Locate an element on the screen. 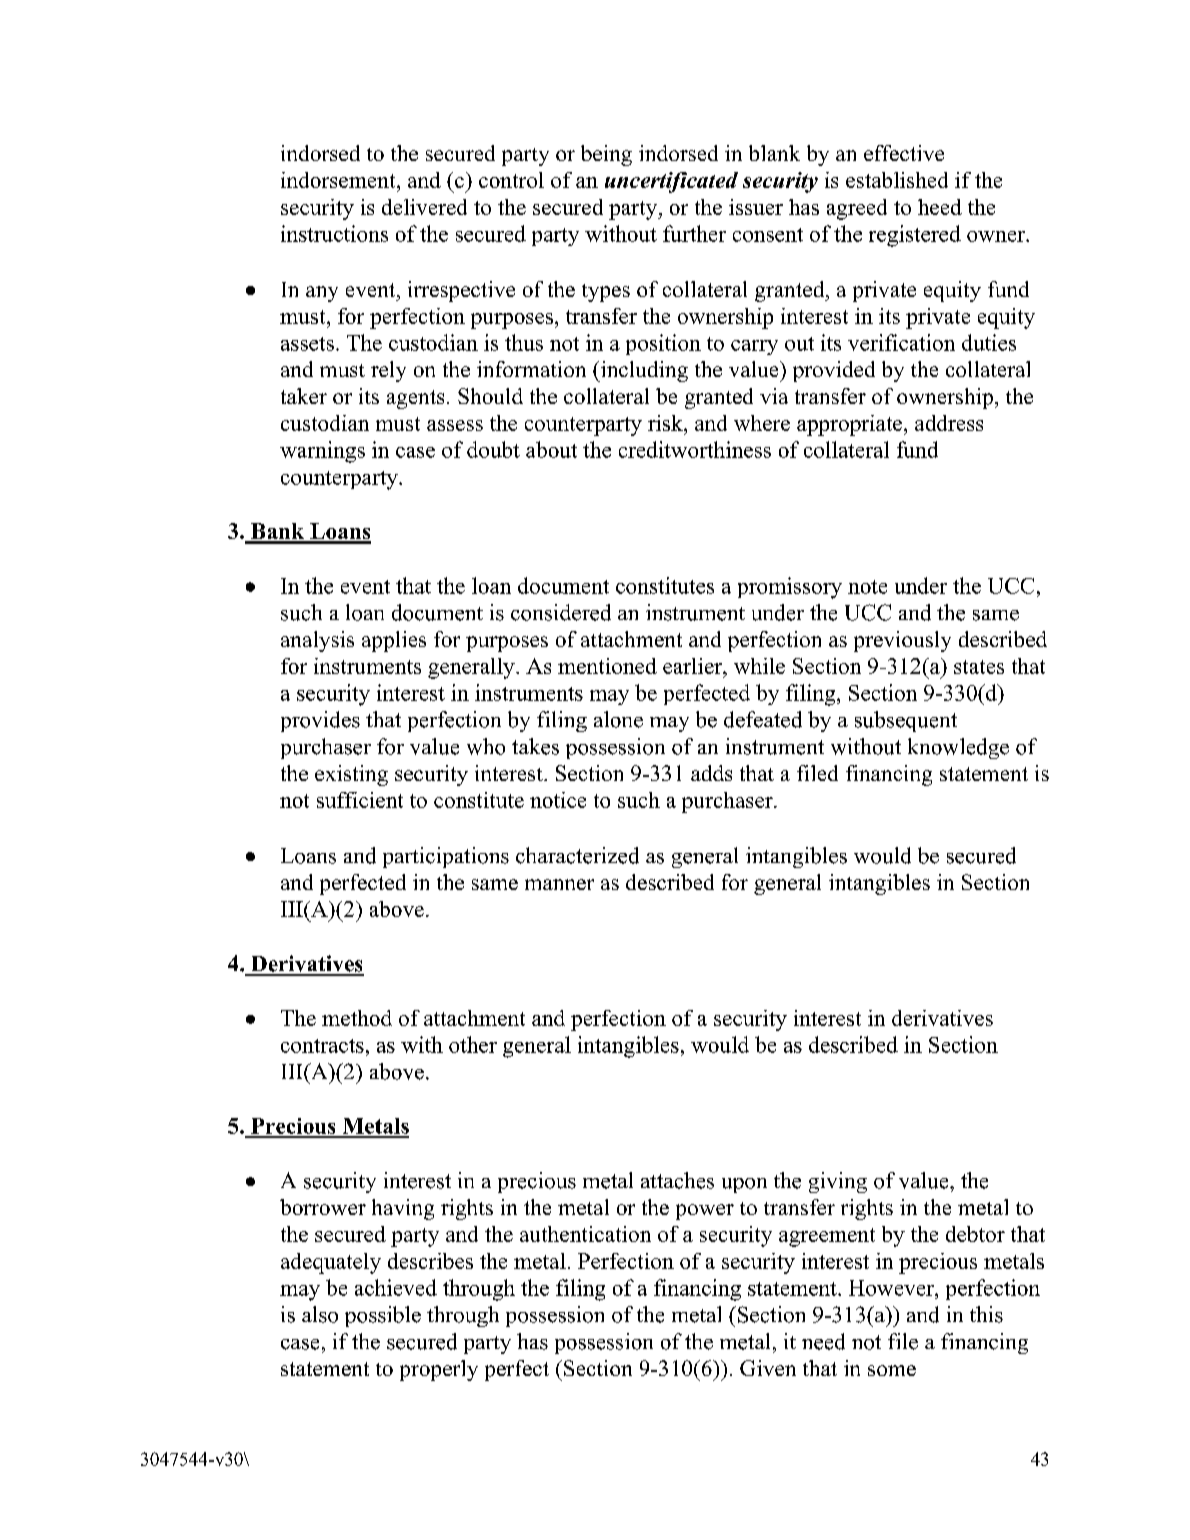 The image size is (1190, 1540). possible is located at coordinates (383, 1316).
